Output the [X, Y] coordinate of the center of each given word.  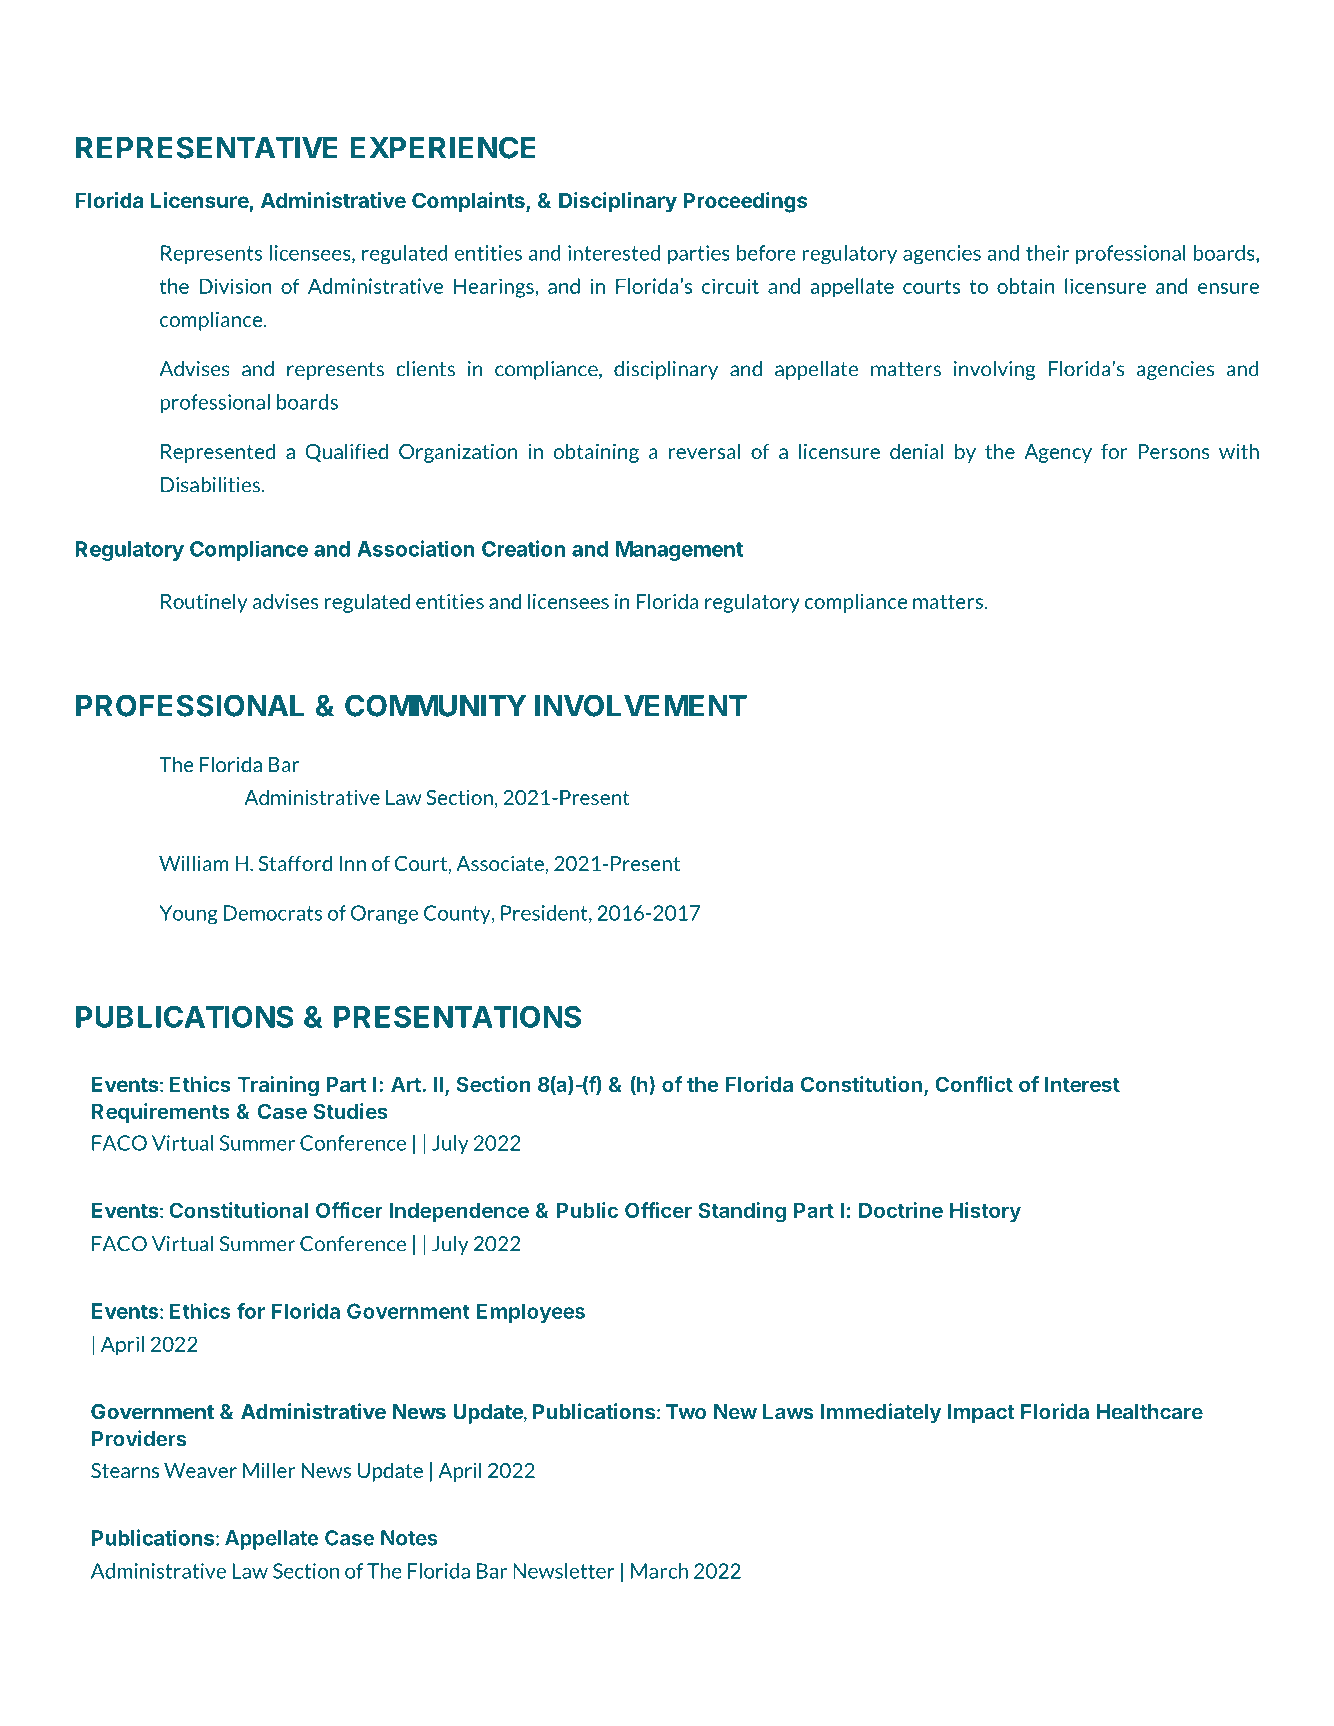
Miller [269, 1470]
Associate [500, 863]
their [1047, 253]
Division [235, 286]
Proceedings [745, 202]
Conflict [974, 1084]
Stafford [295, 863]
